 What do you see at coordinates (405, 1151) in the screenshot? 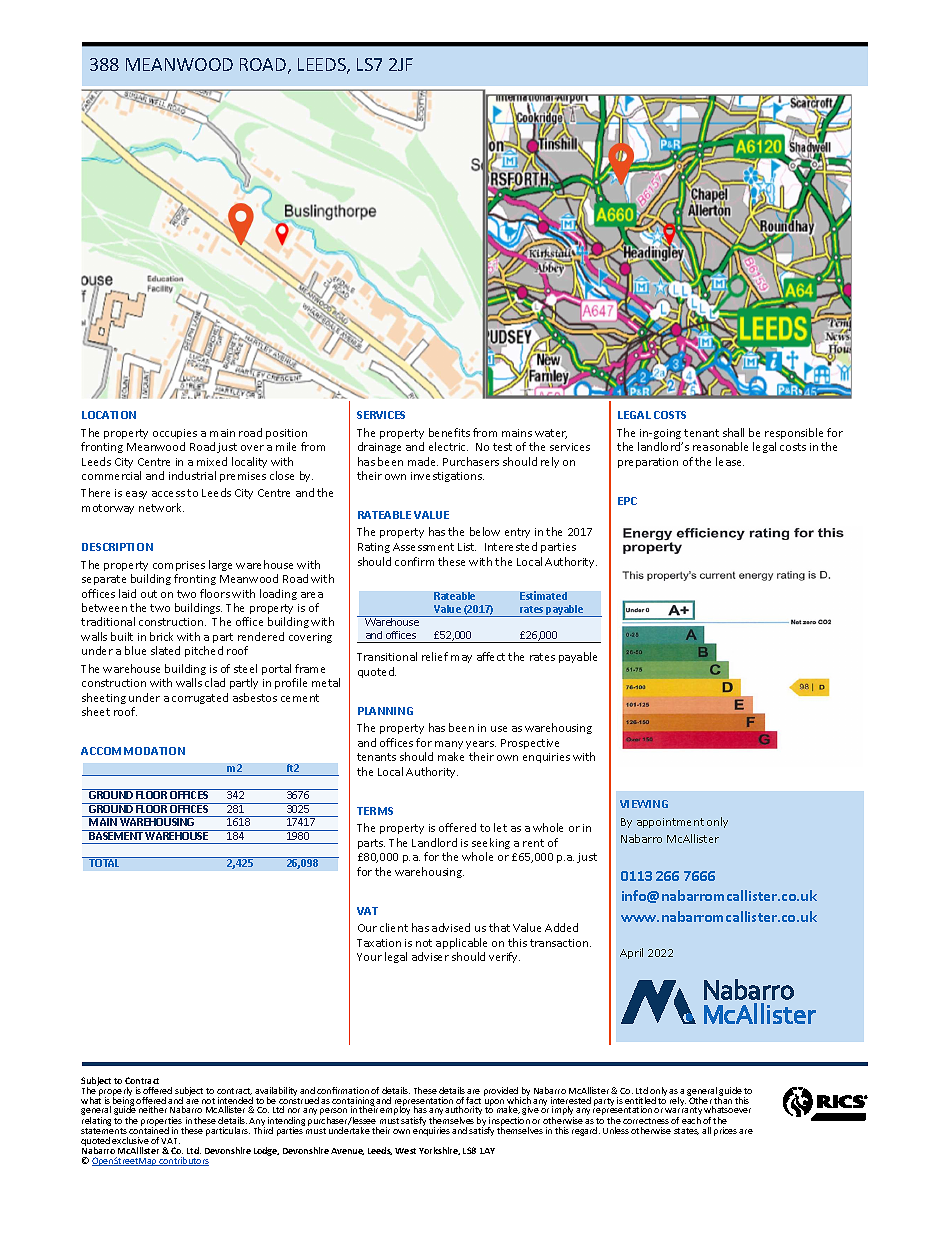
I see `West` at bounding box center [405, 1151].
